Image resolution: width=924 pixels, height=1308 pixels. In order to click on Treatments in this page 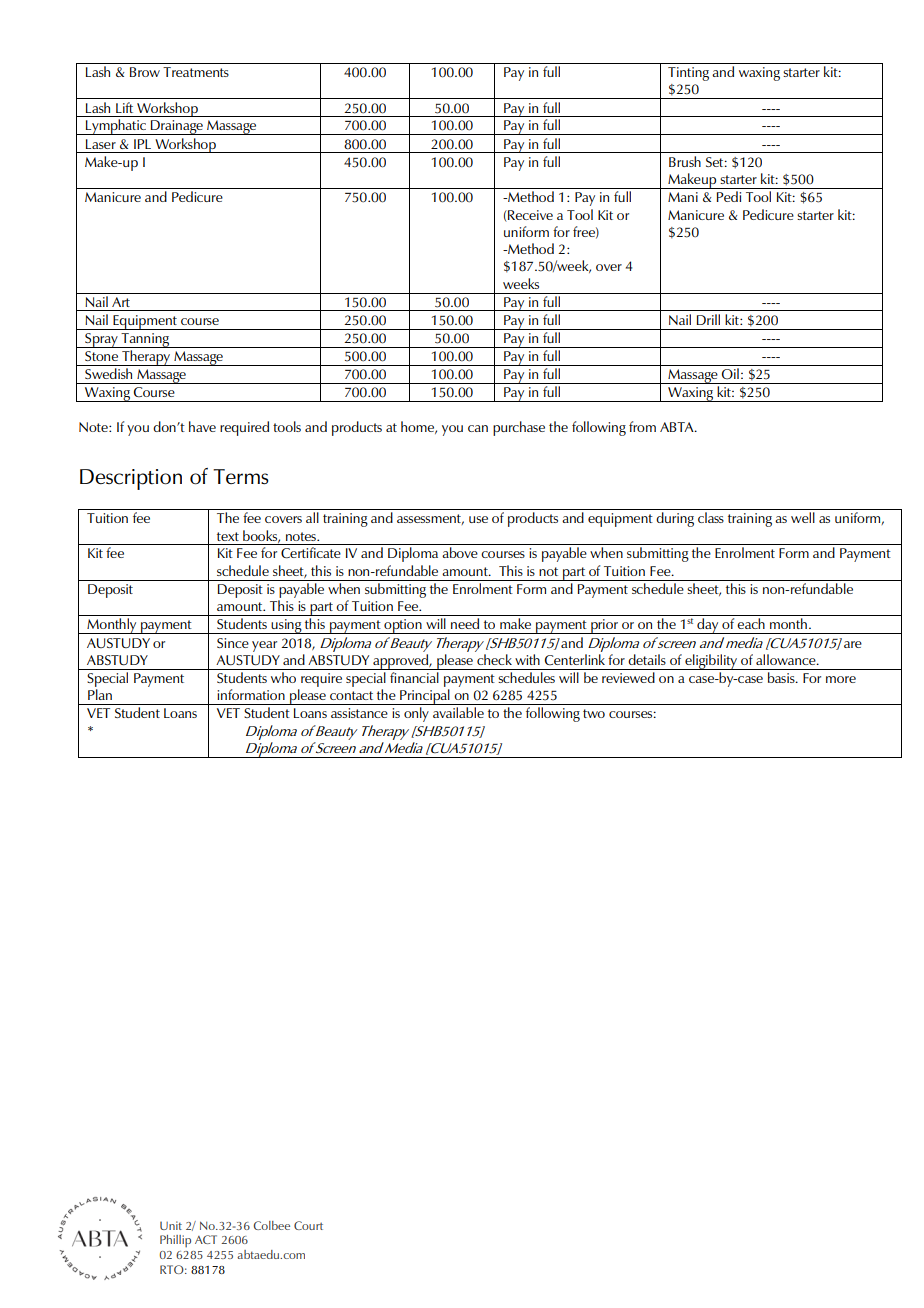, I will do `click(196, 72)`.
